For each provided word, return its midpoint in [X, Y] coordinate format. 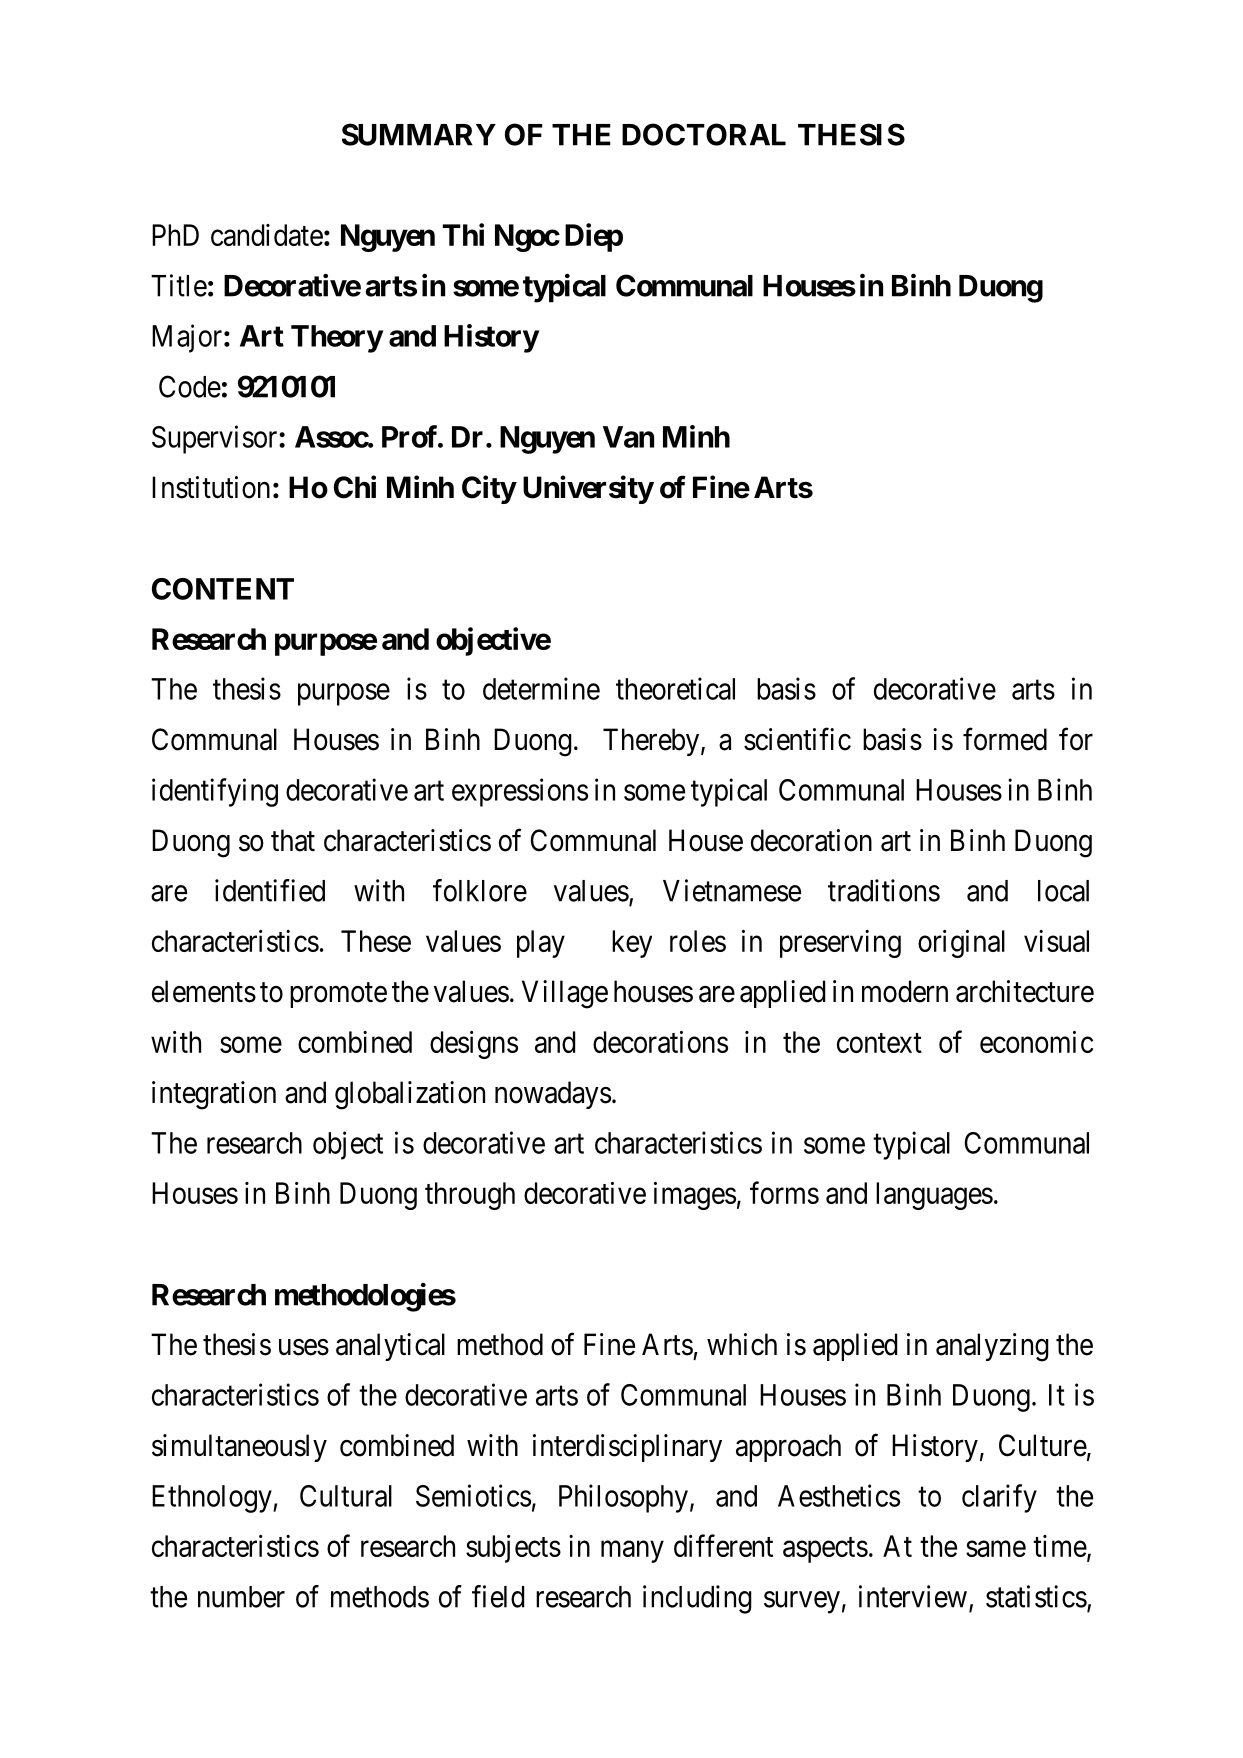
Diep [594, 237]
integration [214, 1095]
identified [270, 890]
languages [934, 1196]
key [632, 944]
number [241, 1597]
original [961, 944]
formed [1005, 739]
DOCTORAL [704, 134]
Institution [211, 487]
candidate [267, 235]
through [470, 1196]
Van [628, 437]
